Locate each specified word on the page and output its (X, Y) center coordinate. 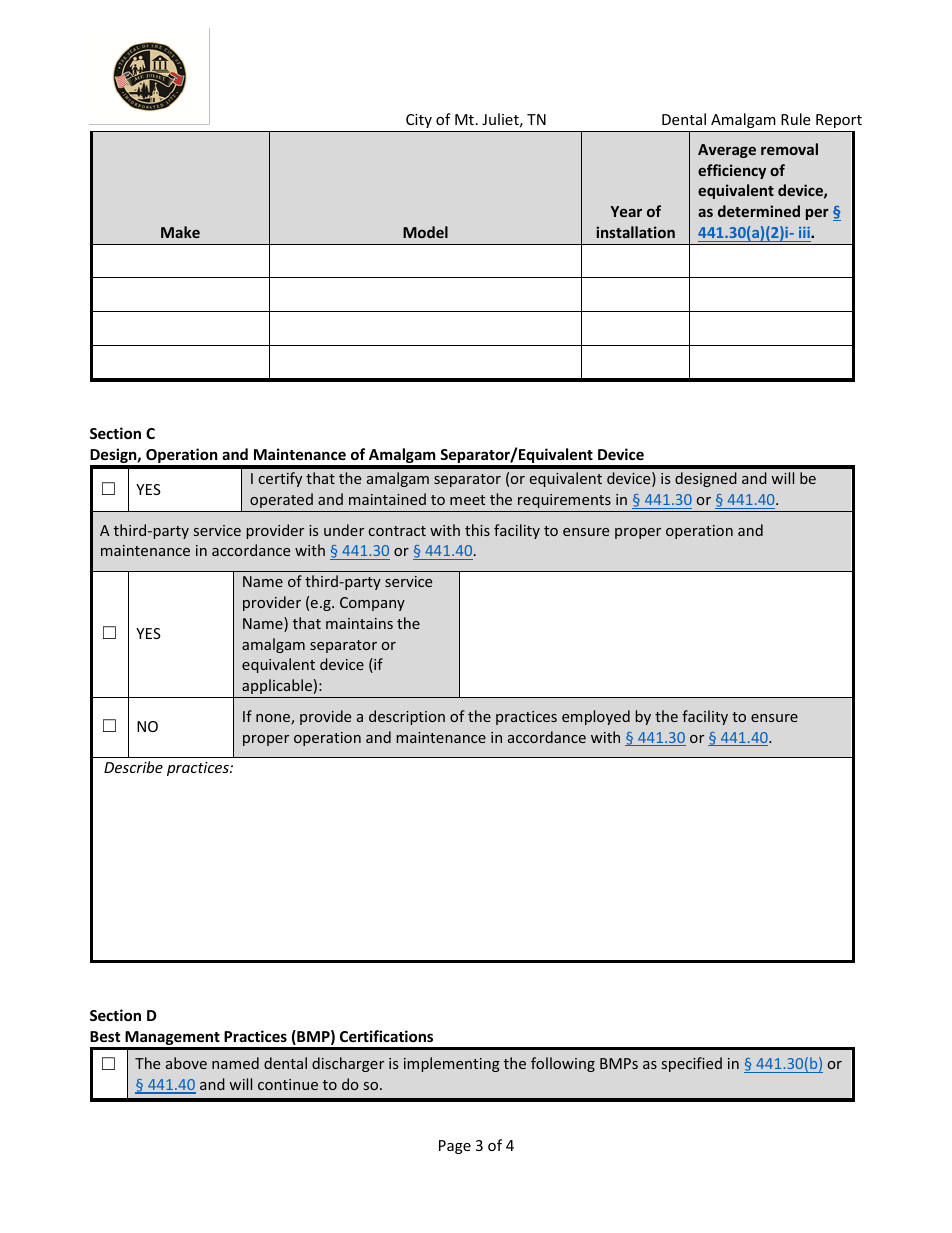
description (407, 717)
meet (467, 500)
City (419, 121)
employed (596, 717)
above (186, 1063)
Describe (133, 767)
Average (727, 151)
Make (180, 232)
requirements (564, 501)
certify (280, 479)
